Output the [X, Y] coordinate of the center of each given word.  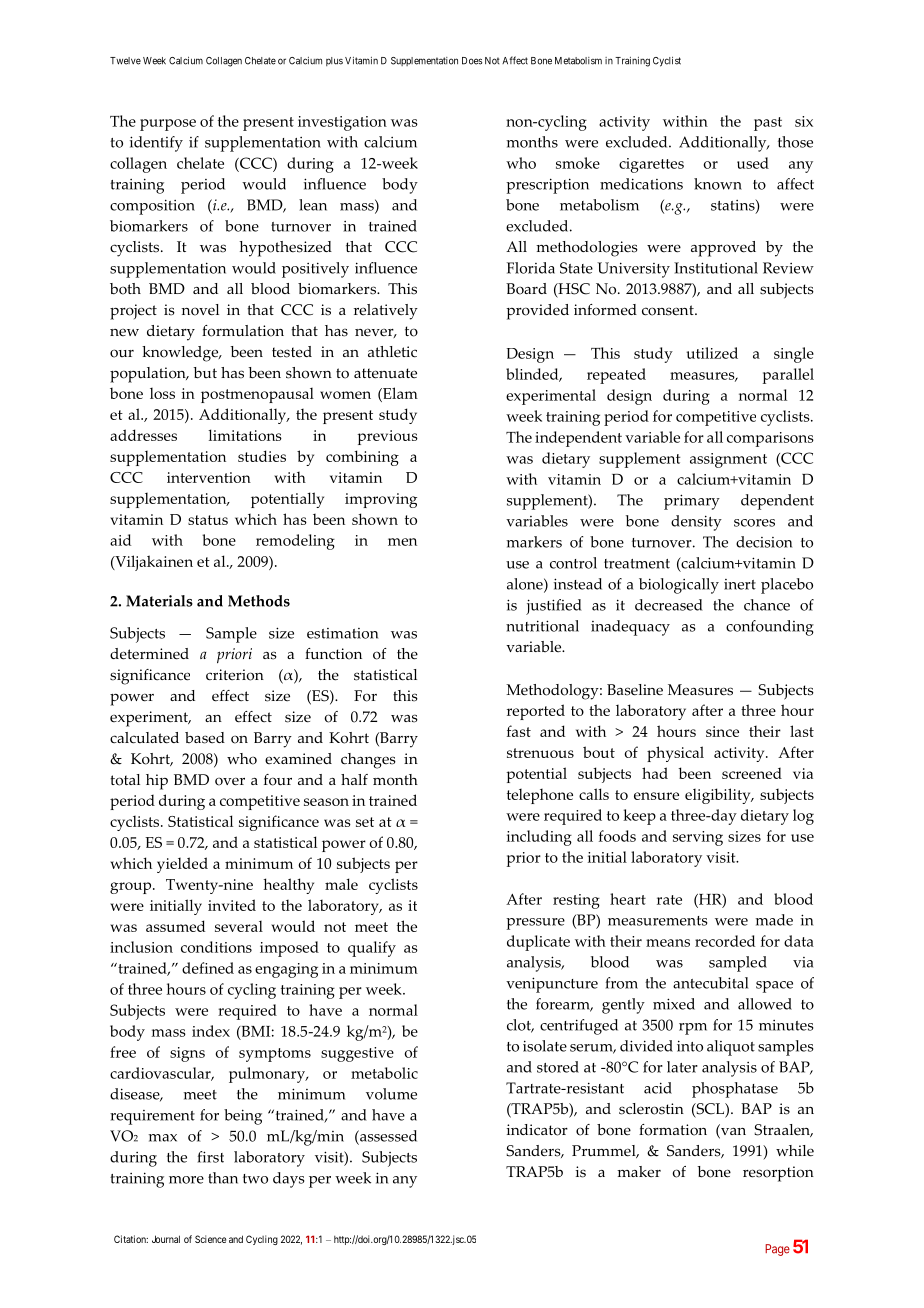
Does [472, 61]
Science [210, 1239]
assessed [387, 1136]
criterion [235, 675]
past [768, 124]
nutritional [542, 626]
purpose [168, 125]
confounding [770, 628]
